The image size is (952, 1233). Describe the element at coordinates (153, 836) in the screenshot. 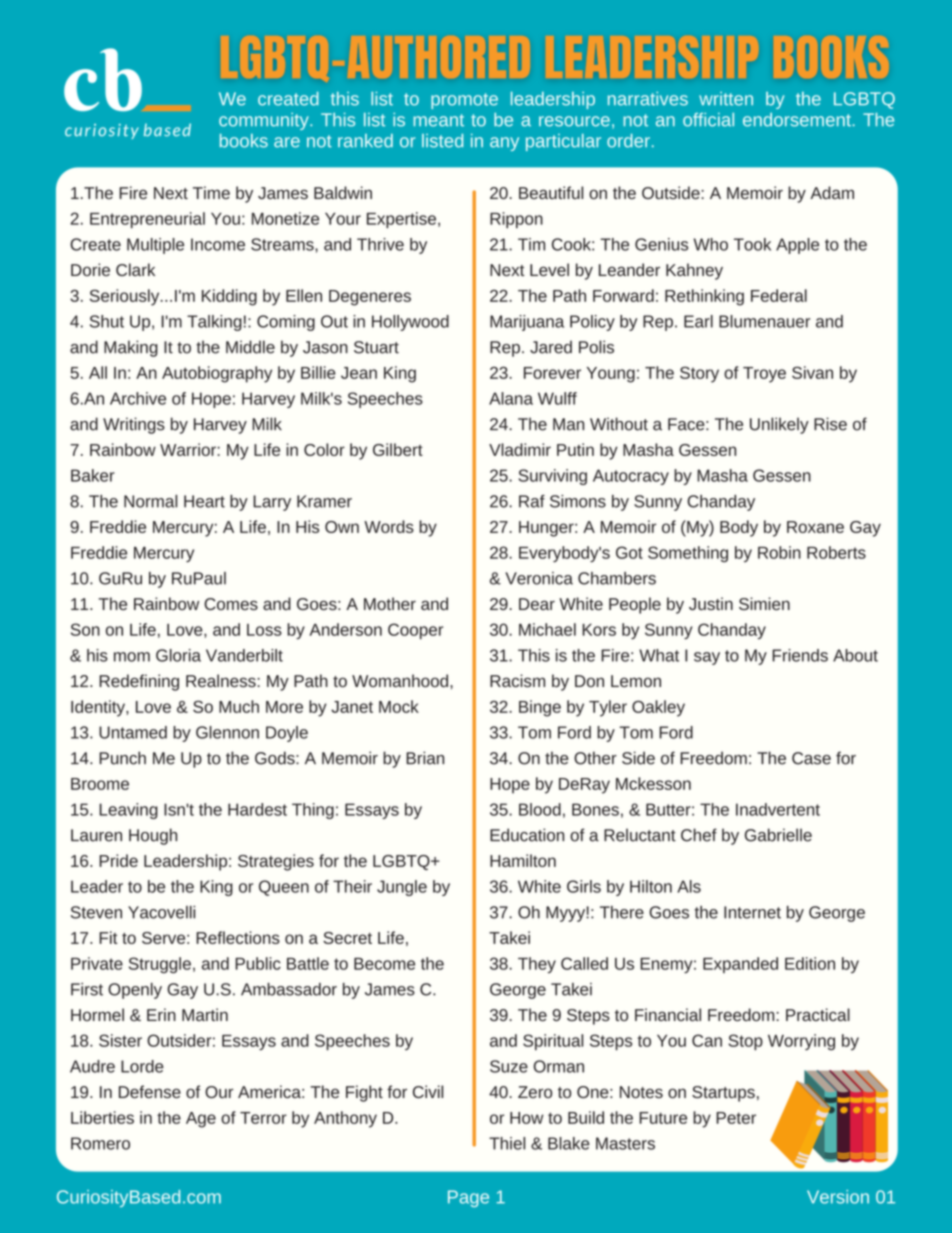

I see `Hough` at that location.
